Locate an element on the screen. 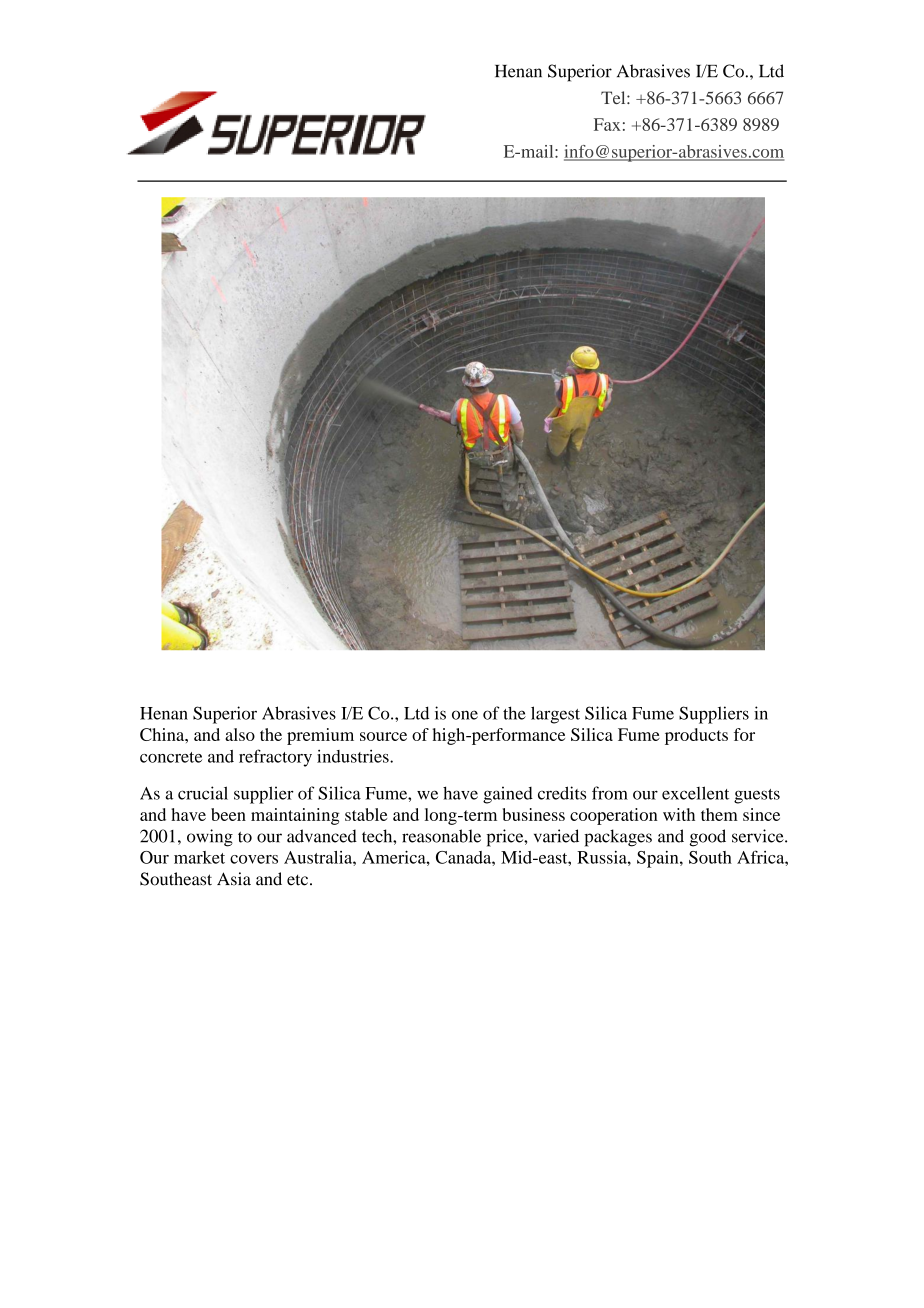 The height and width of the screenshot is (1308, 924). source is located at coordinates (383, 736).
